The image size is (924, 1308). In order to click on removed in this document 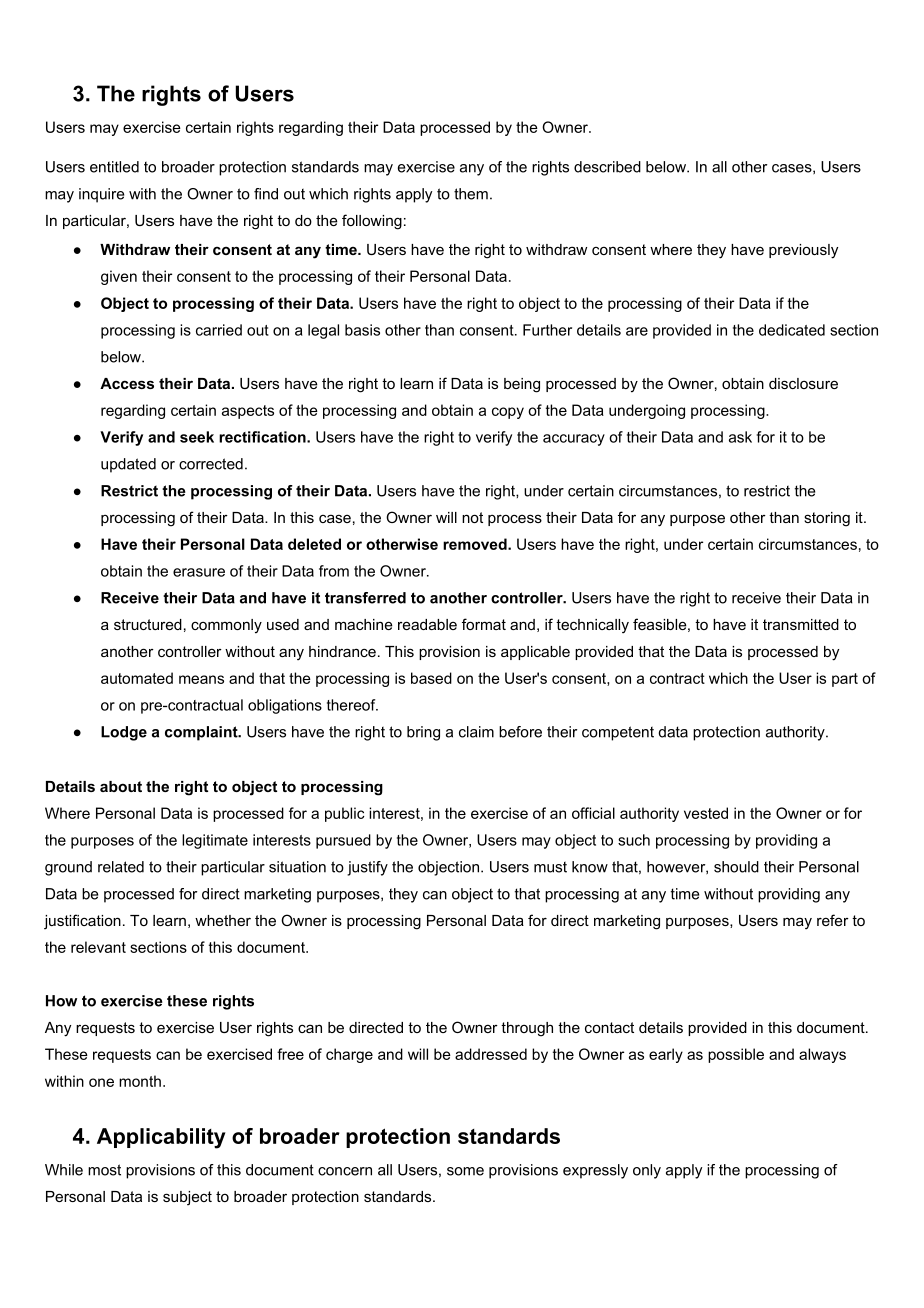, I will do `click(476, 544)`.
